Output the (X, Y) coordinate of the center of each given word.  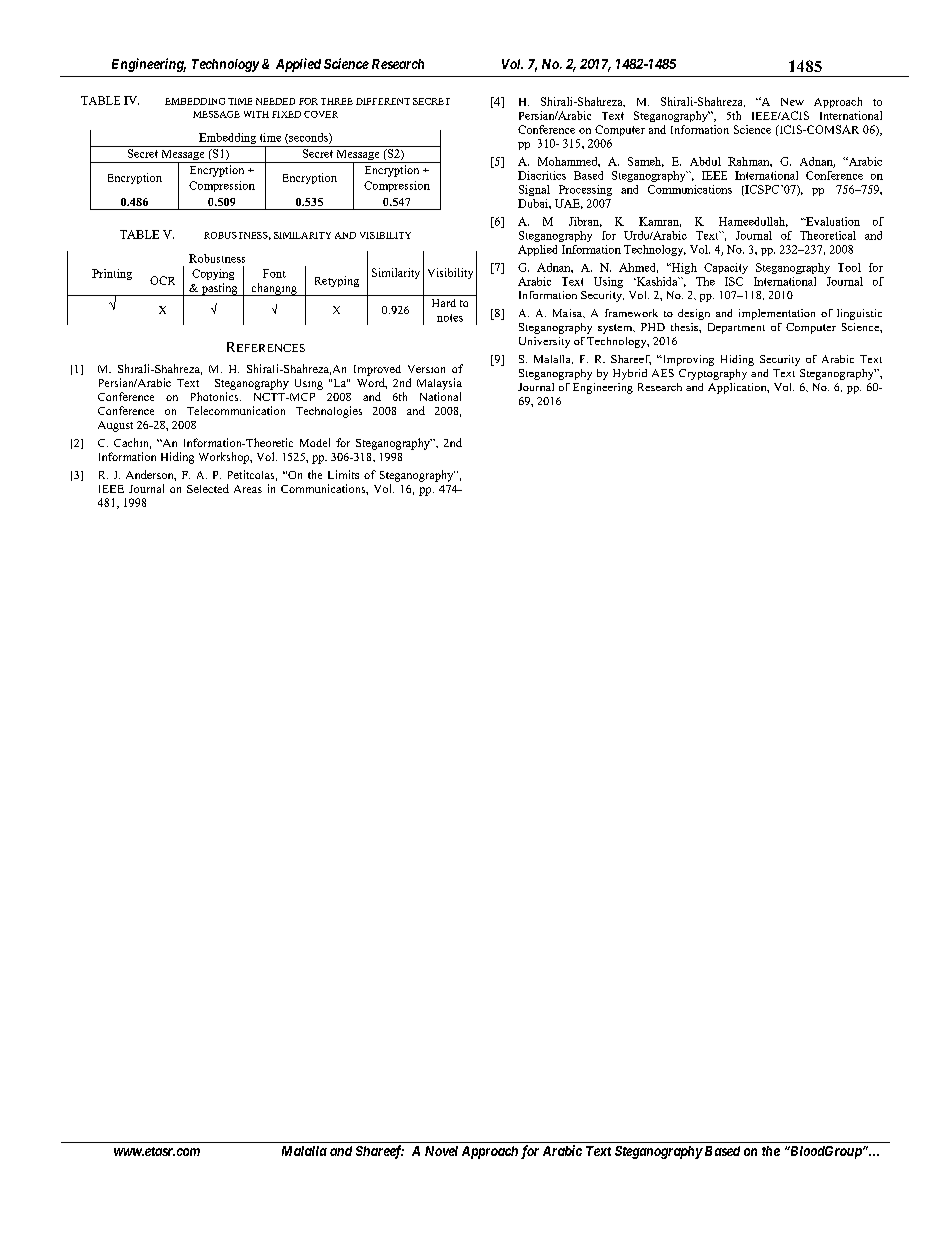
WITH (256, 114)
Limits (343, 474)
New (792, 102)
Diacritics (542, 175)
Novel (441, 1151)
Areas (248, 489)
